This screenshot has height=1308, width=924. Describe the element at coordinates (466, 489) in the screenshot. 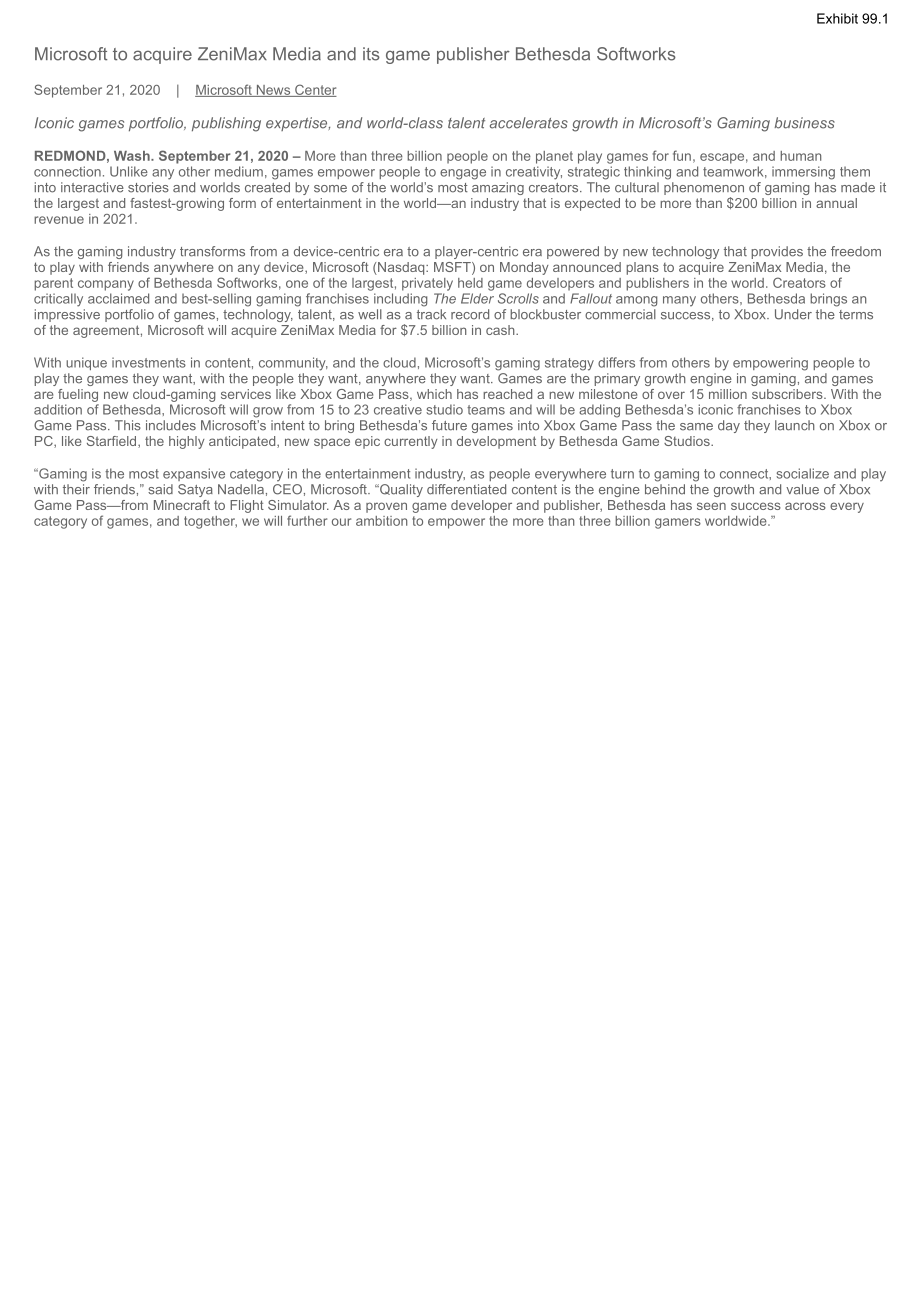

I see `differentiated` at that location.
